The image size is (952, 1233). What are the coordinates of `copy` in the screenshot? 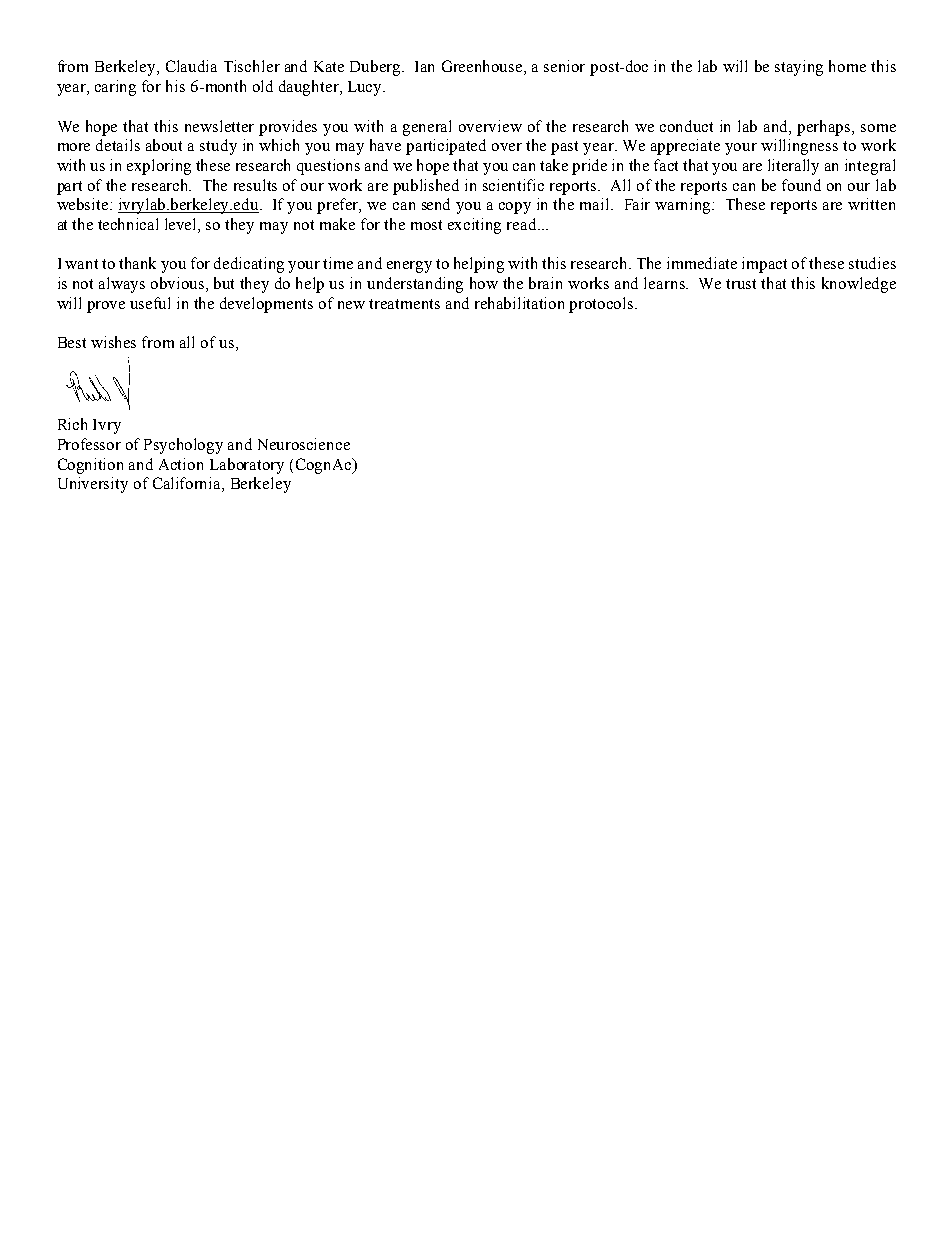 It's located at (515, 208).
